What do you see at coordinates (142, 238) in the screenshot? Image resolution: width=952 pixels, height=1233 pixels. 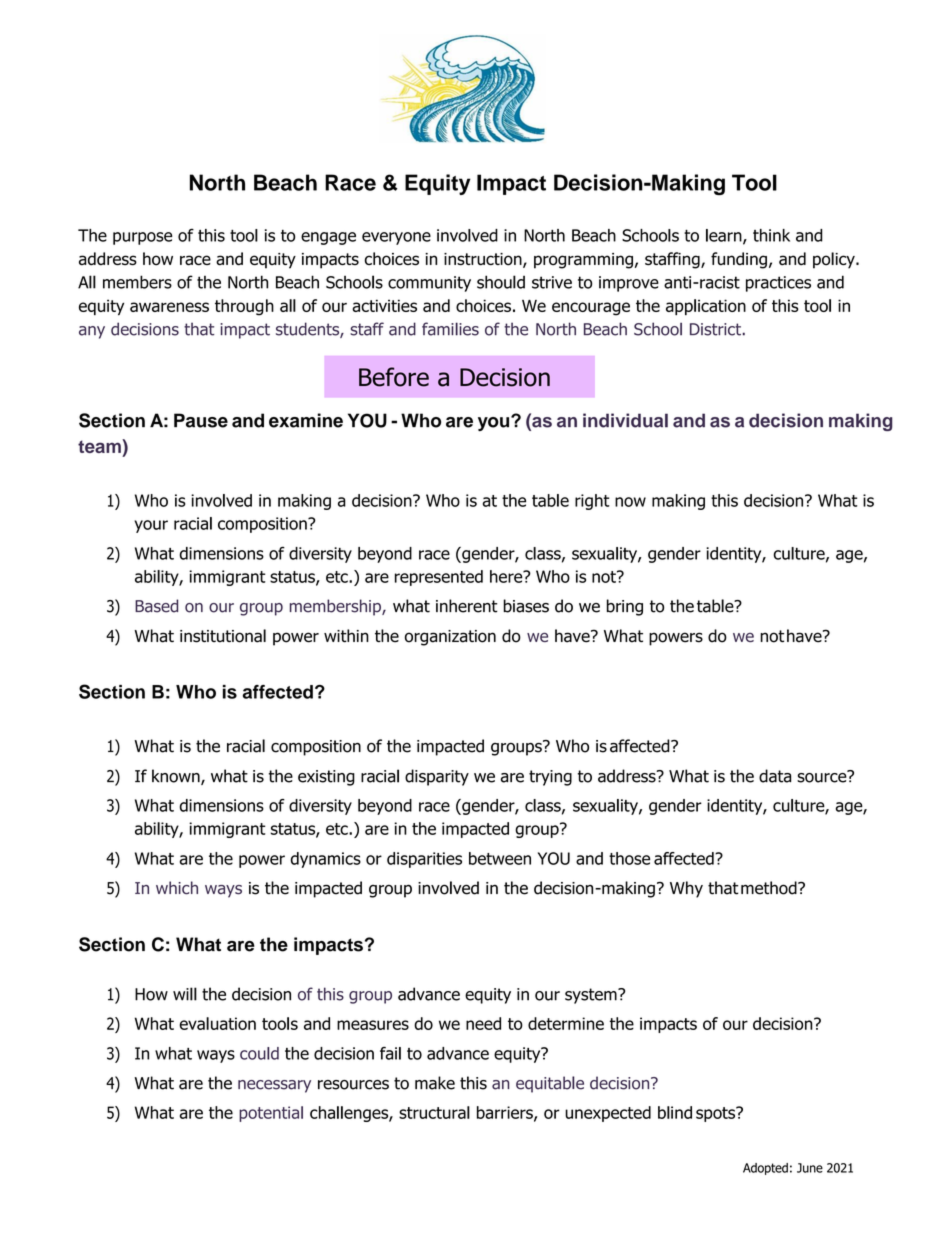 I see `purpose` at bounding box center [142, 238].
